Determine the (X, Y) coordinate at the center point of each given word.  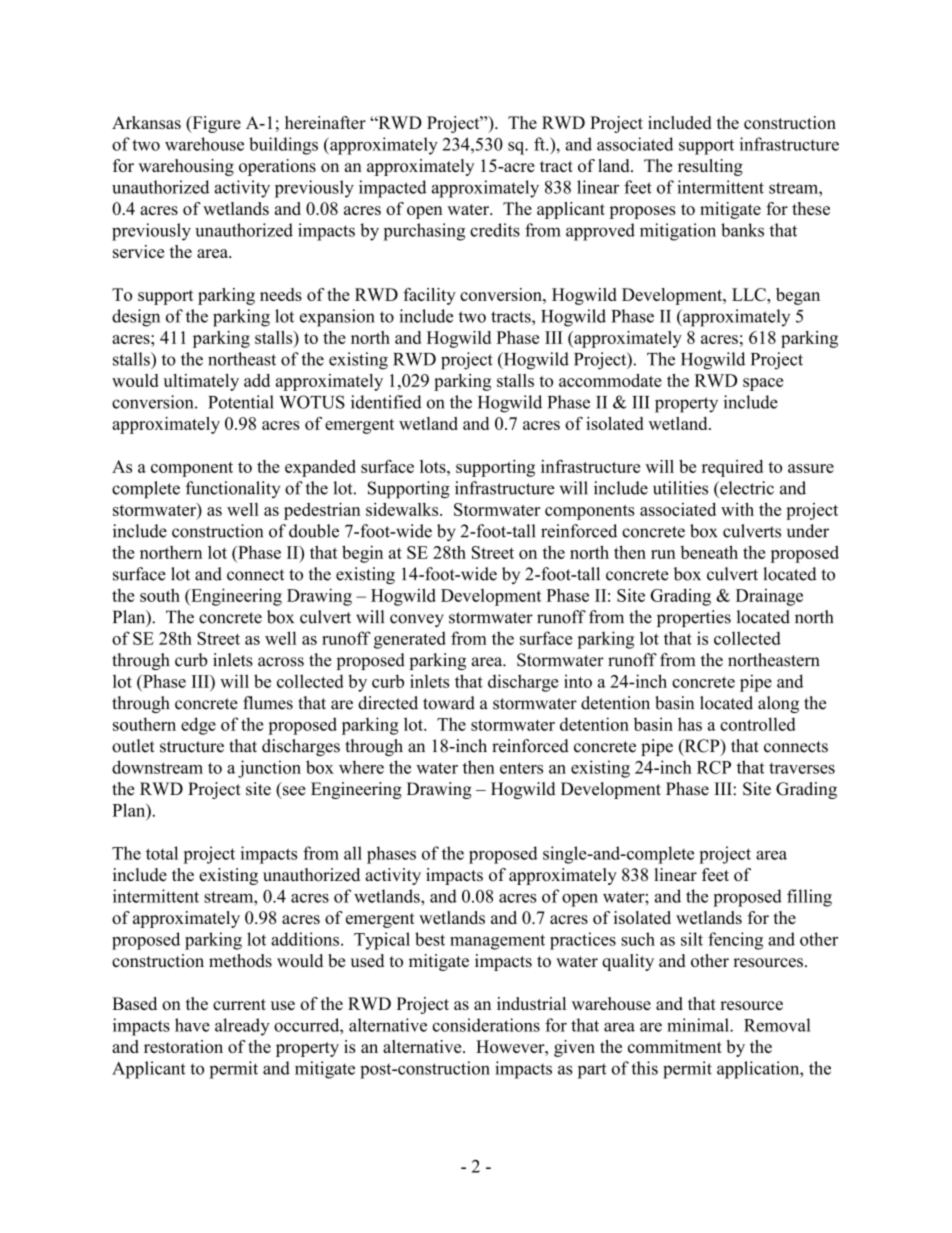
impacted (392, 189)
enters (521, 768)
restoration (183, 1046)
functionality (233, 489)
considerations (486, 1025)
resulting (710, 167)
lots (434, 466)
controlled (758, 724)
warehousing (186, 167)
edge (198, 726)
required (732, 468)
